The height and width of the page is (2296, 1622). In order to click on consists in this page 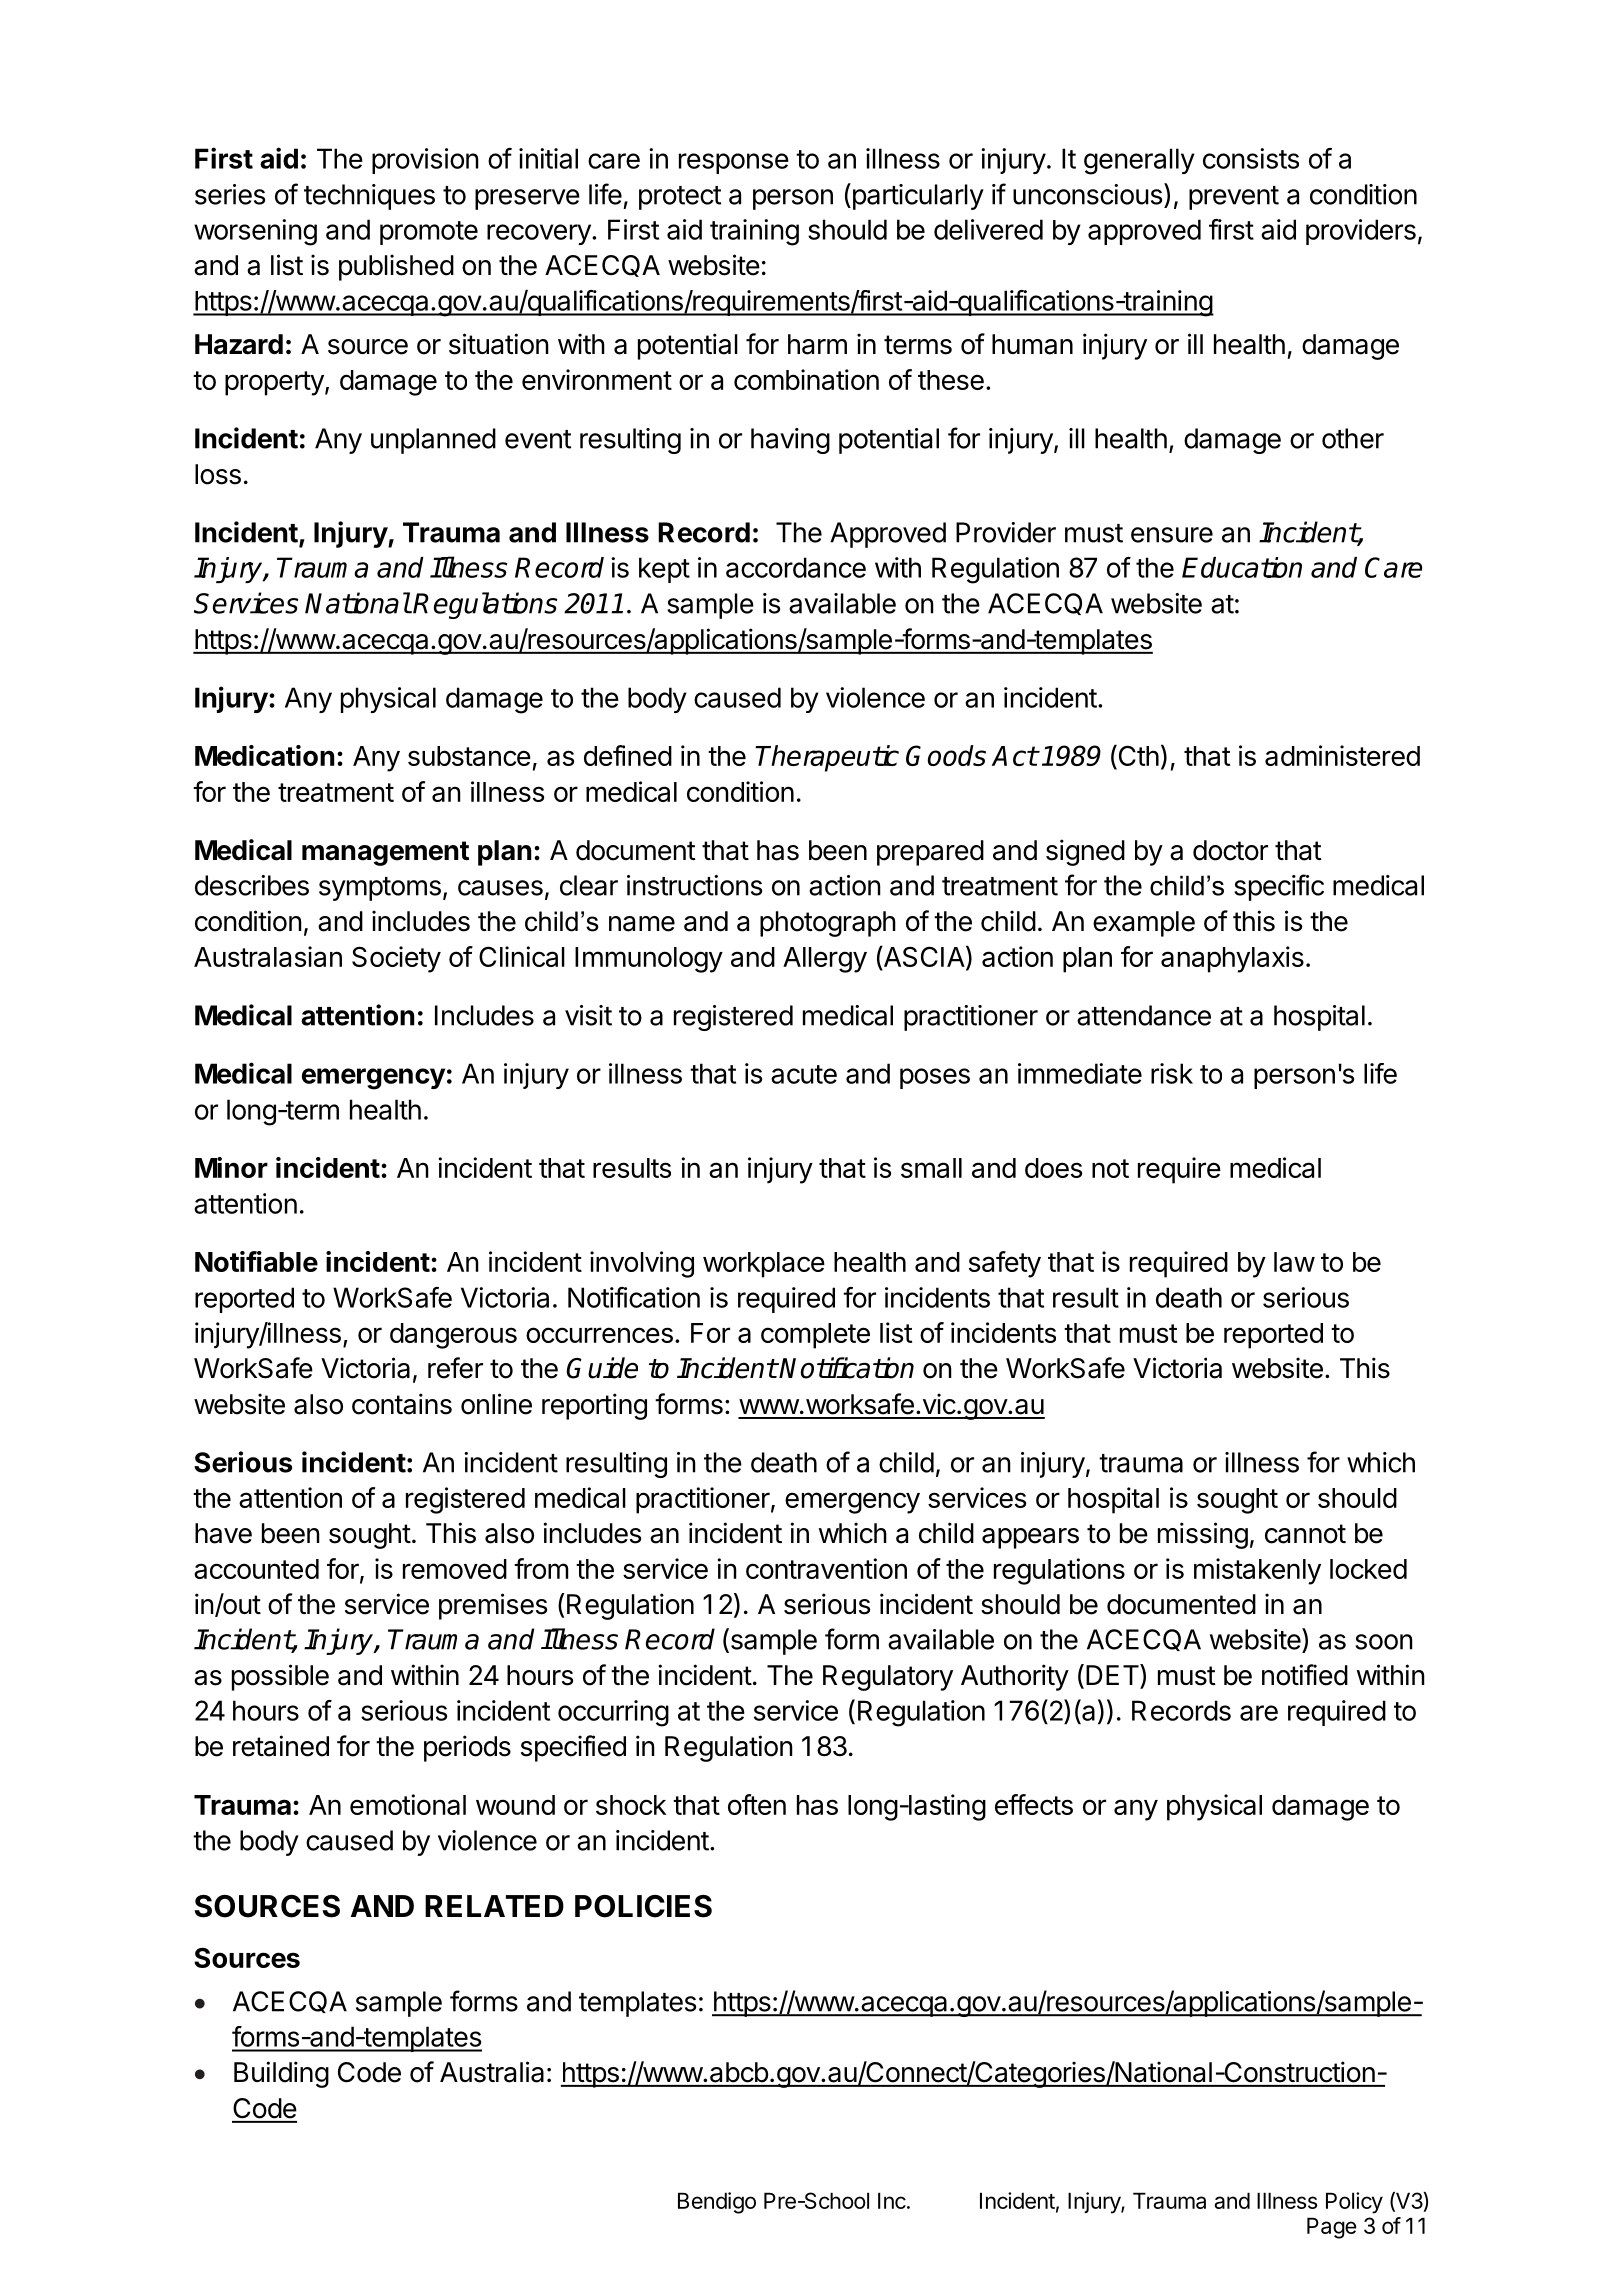, I will do `click(1251, 158)`.
